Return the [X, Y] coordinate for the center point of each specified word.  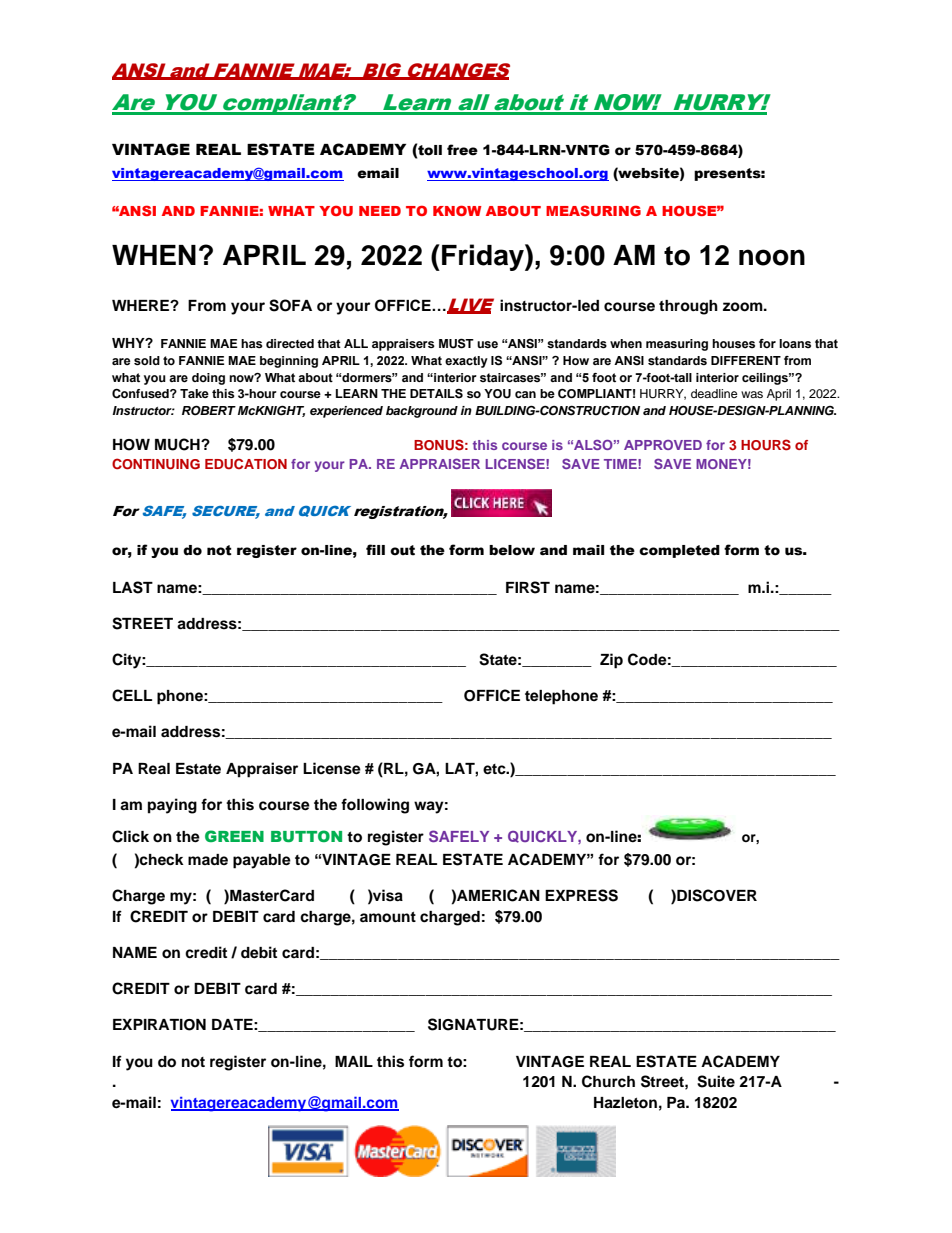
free [462, 150]
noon [772, 257]
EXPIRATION [159, 1025]
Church [608, 1081]
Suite [716, 1081]
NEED [380, 211]
